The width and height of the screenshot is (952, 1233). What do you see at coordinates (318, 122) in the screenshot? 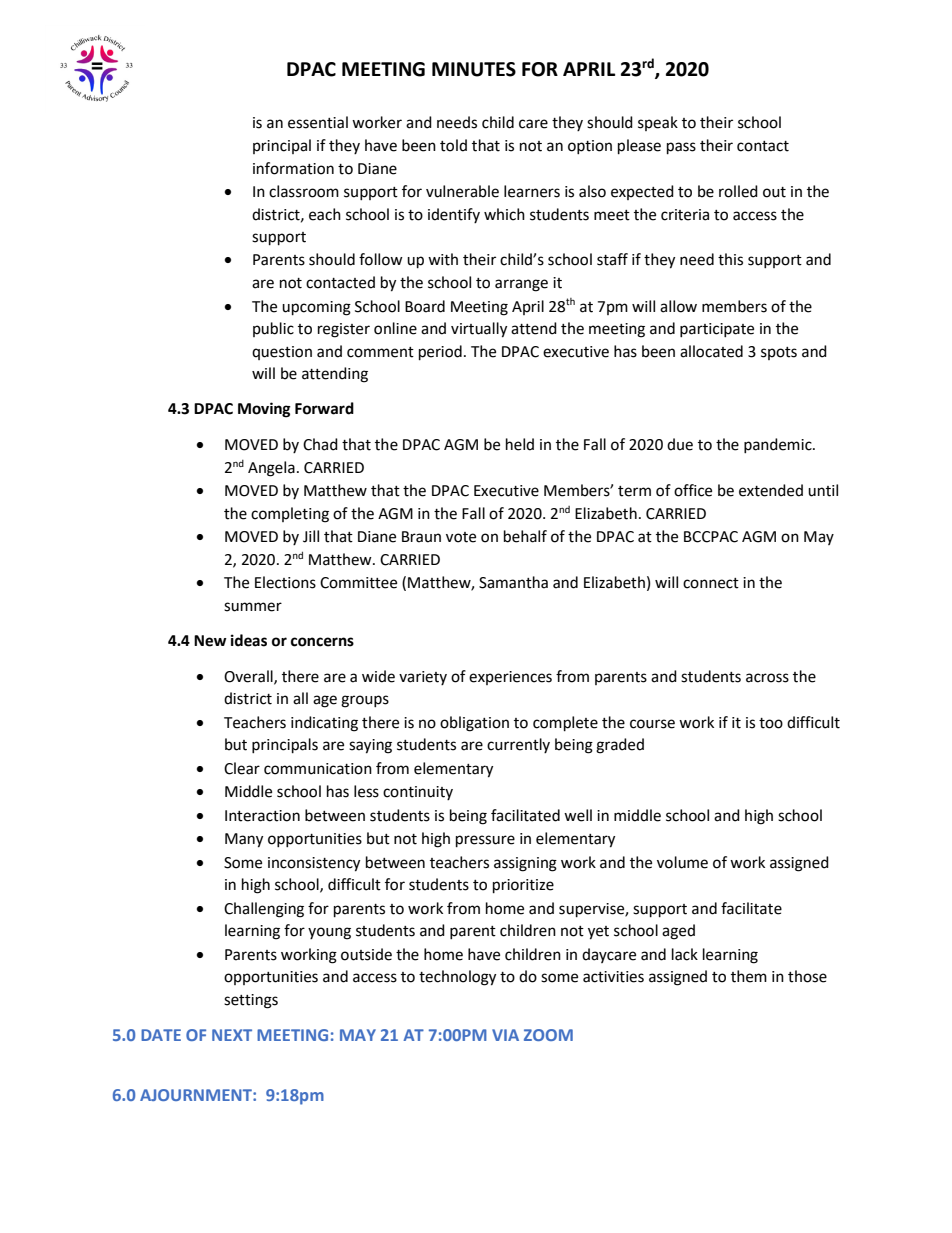
I see `essential` at bounding box center [318, 122].
